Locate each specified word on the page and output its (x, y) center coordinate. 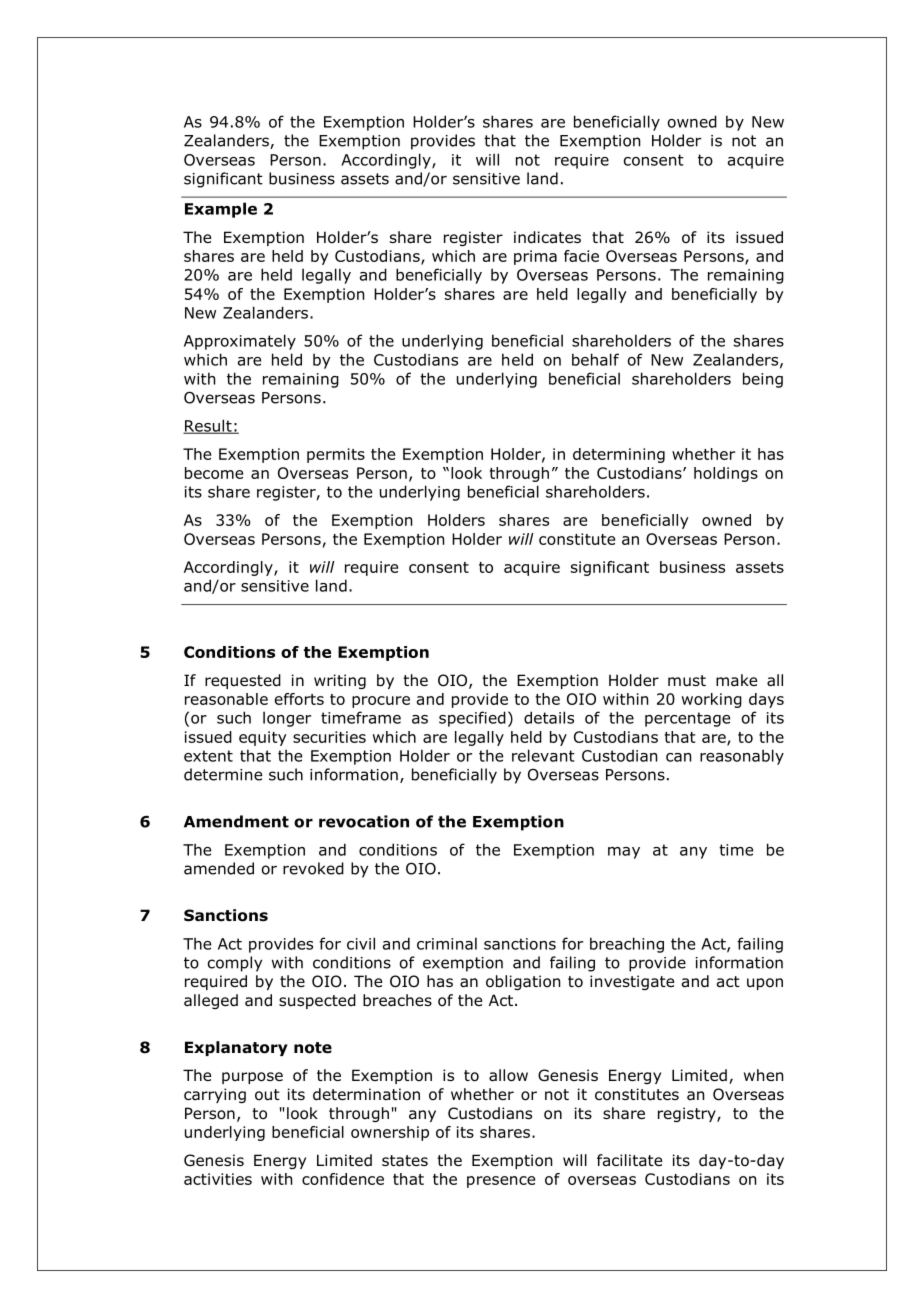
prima (535, 257)
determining (619, 455)
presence (501, 1182)
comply (235, 964)
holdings (726, 474)
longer (287, 719)
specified (472, 719)
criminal (447, 943)
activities (218, 1179)
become (214, 473)
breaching (627, 945)
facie (581, 256)
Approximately (240, 342)
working (712, 700)
